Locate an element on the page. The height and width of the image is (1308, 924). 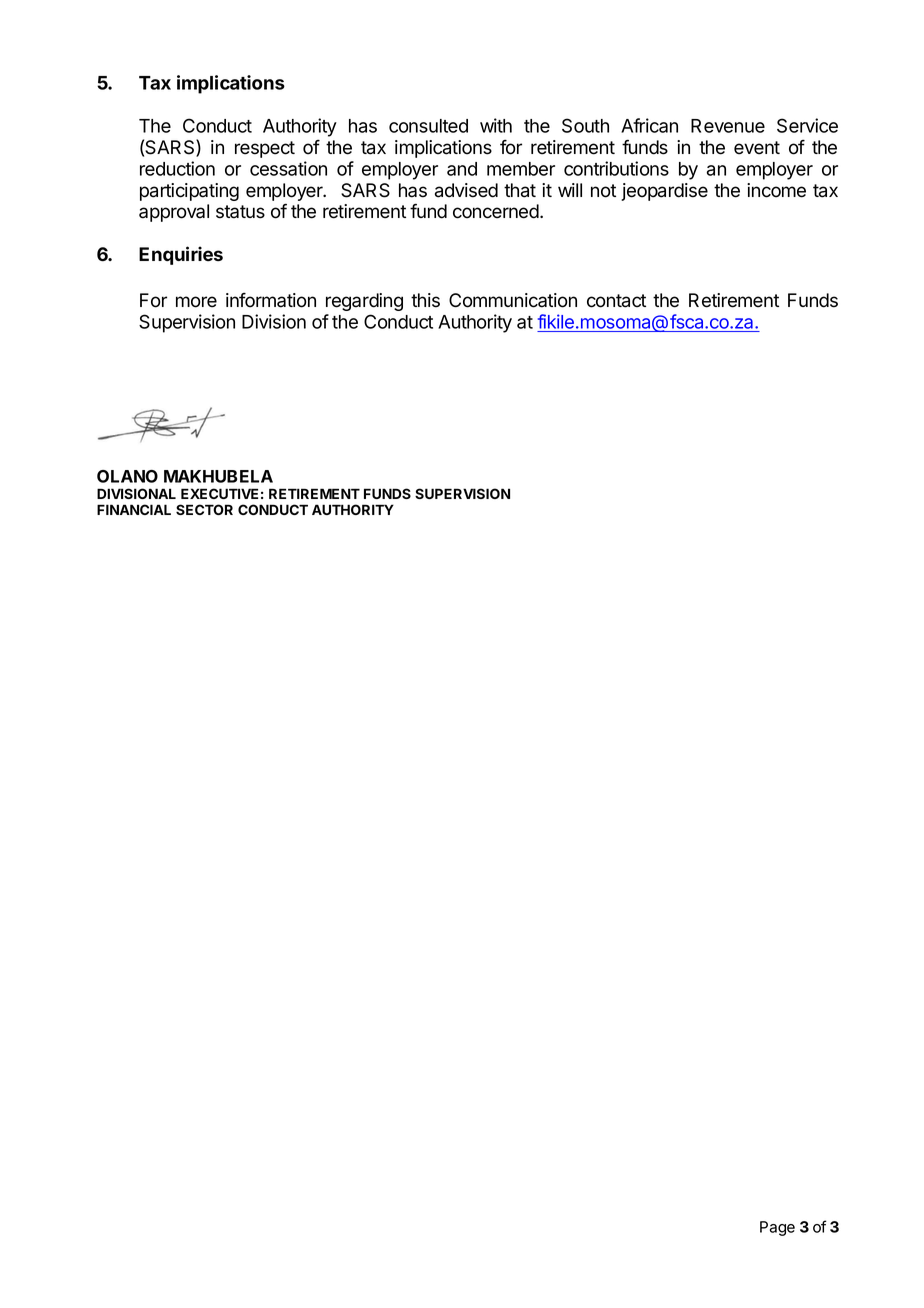
FINANCIAL is located at coordinates (134, 509).
